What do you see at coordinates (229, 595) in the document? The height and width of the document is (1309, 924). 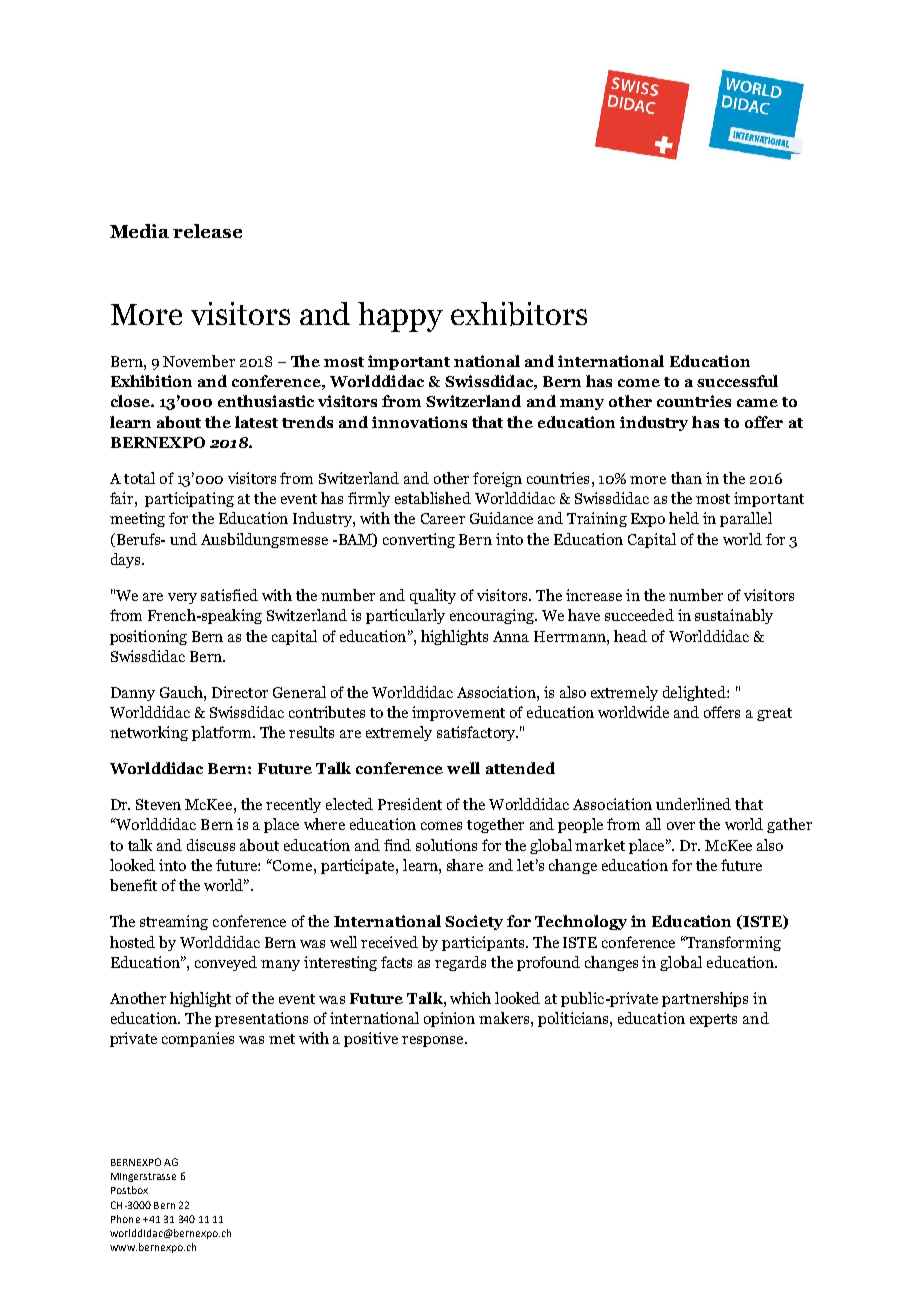 I see `satisfied` at bounding box center [229, 595].
